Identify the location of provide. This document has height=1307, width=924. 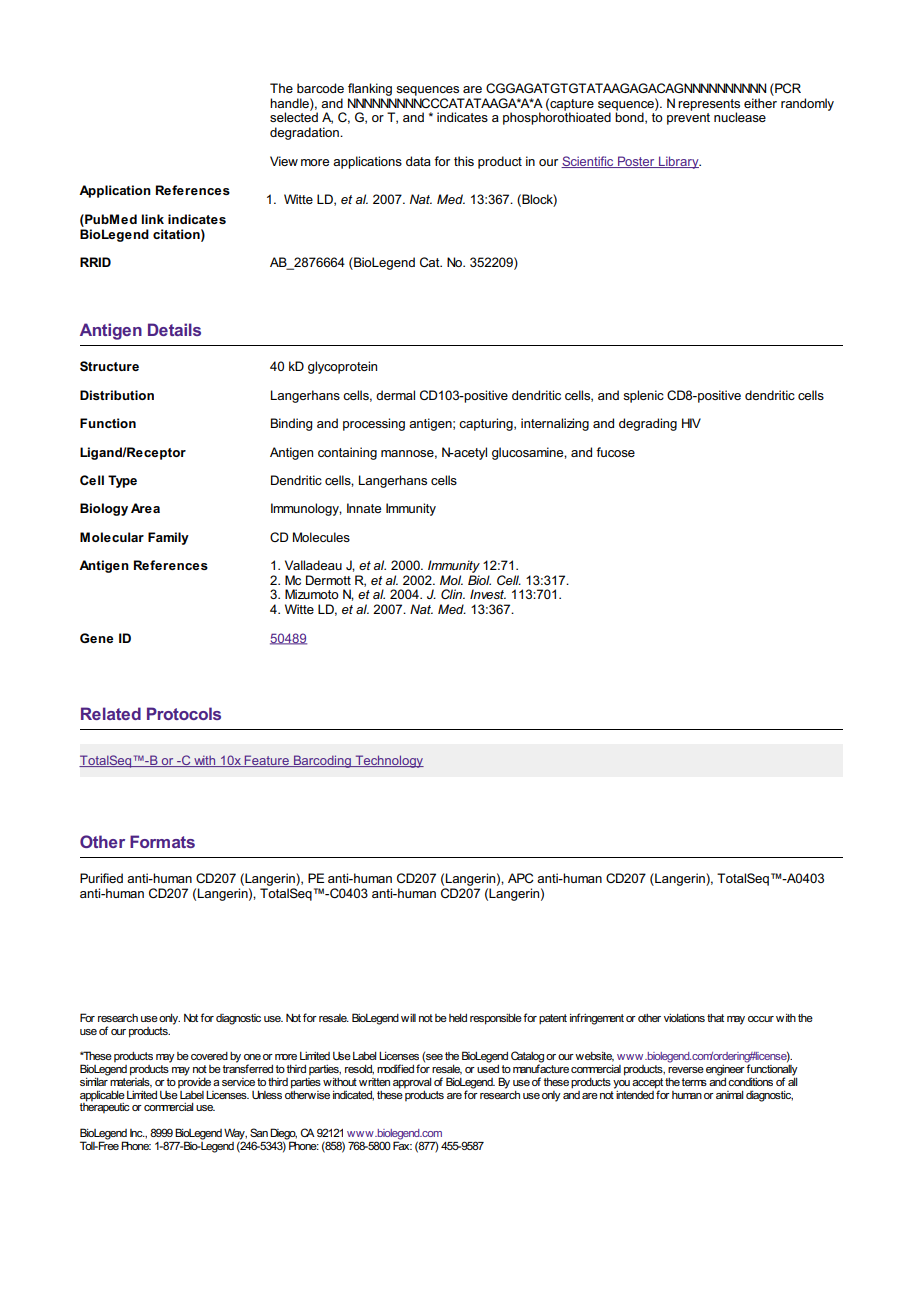
(194, 1083).
